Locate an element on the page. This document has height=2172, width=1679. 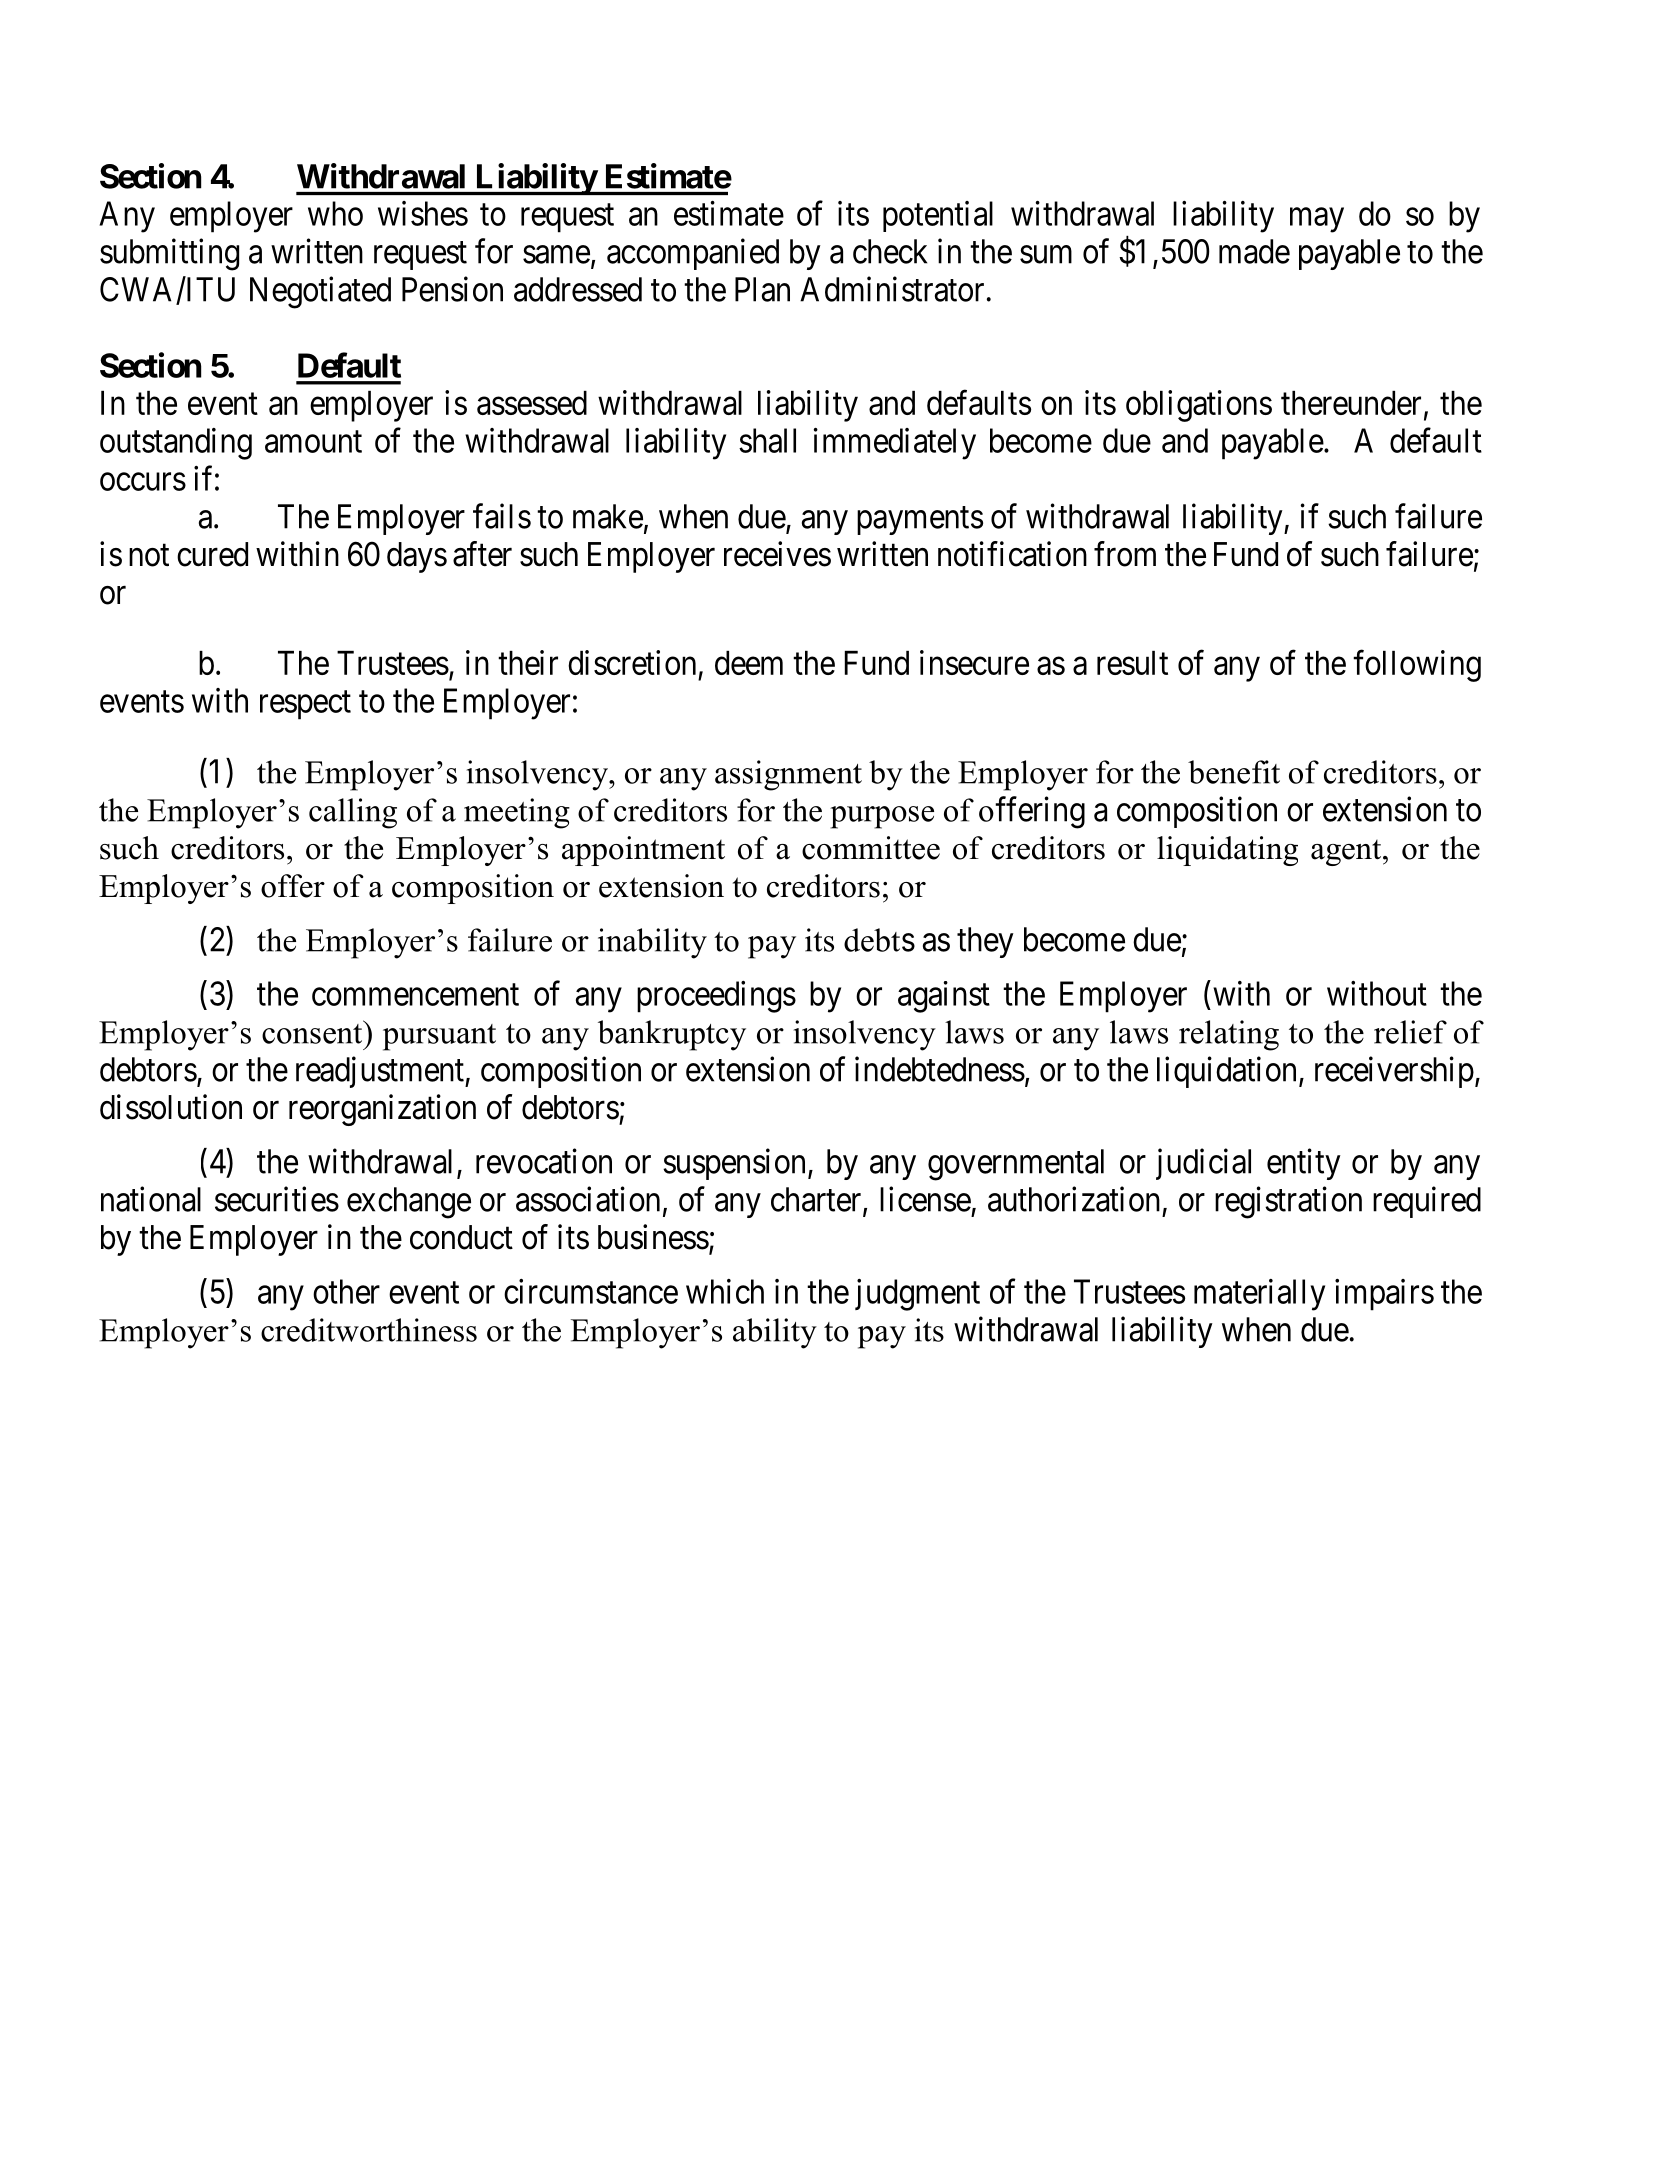
from is located at coordinates (1125, 554).
